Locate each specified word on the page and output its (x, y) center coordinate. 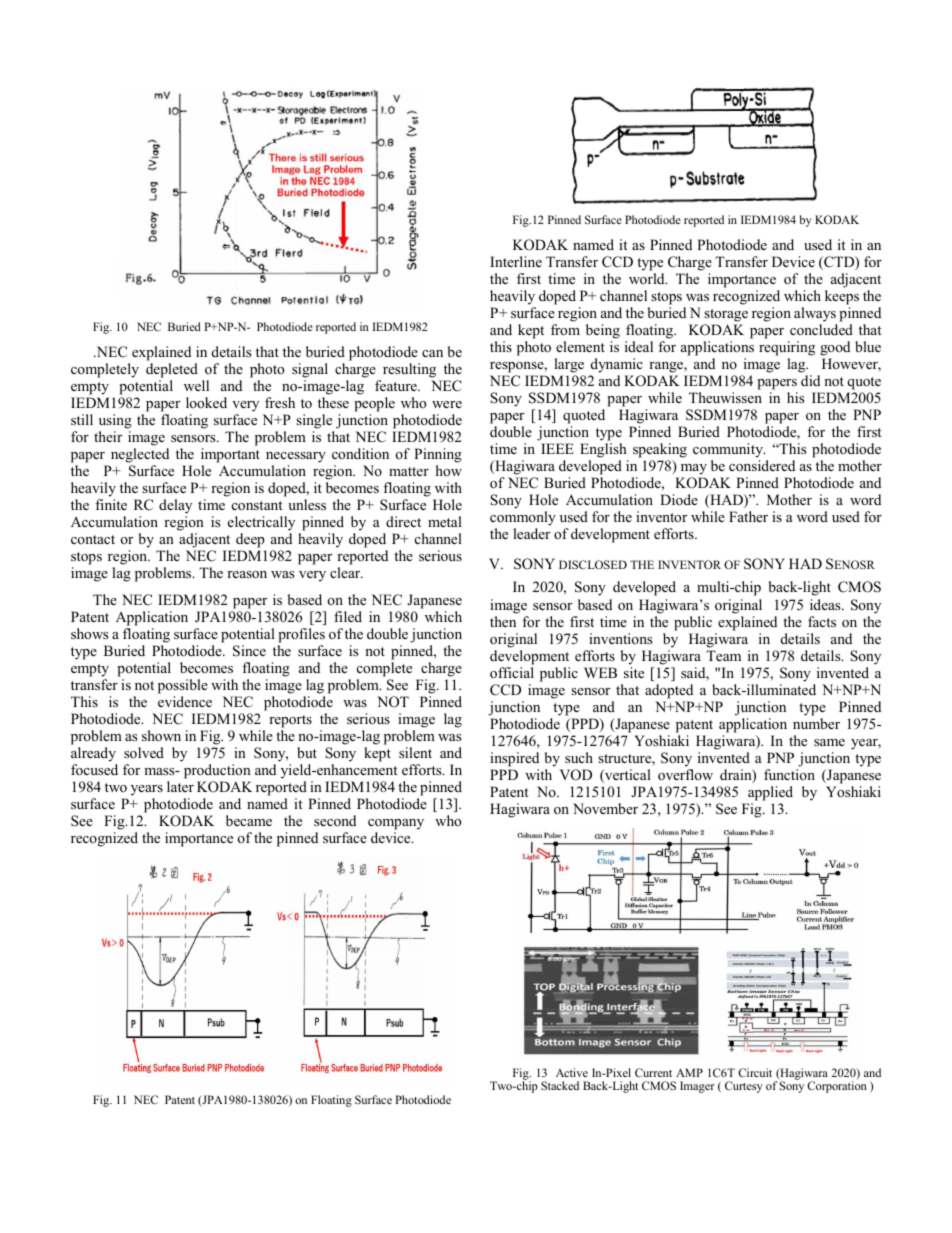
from (565, 329)
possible (183, 686)
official (512, 672)
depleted (172, 372)
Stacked (560, 1085)
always (815, 314)
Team (723, 655)
